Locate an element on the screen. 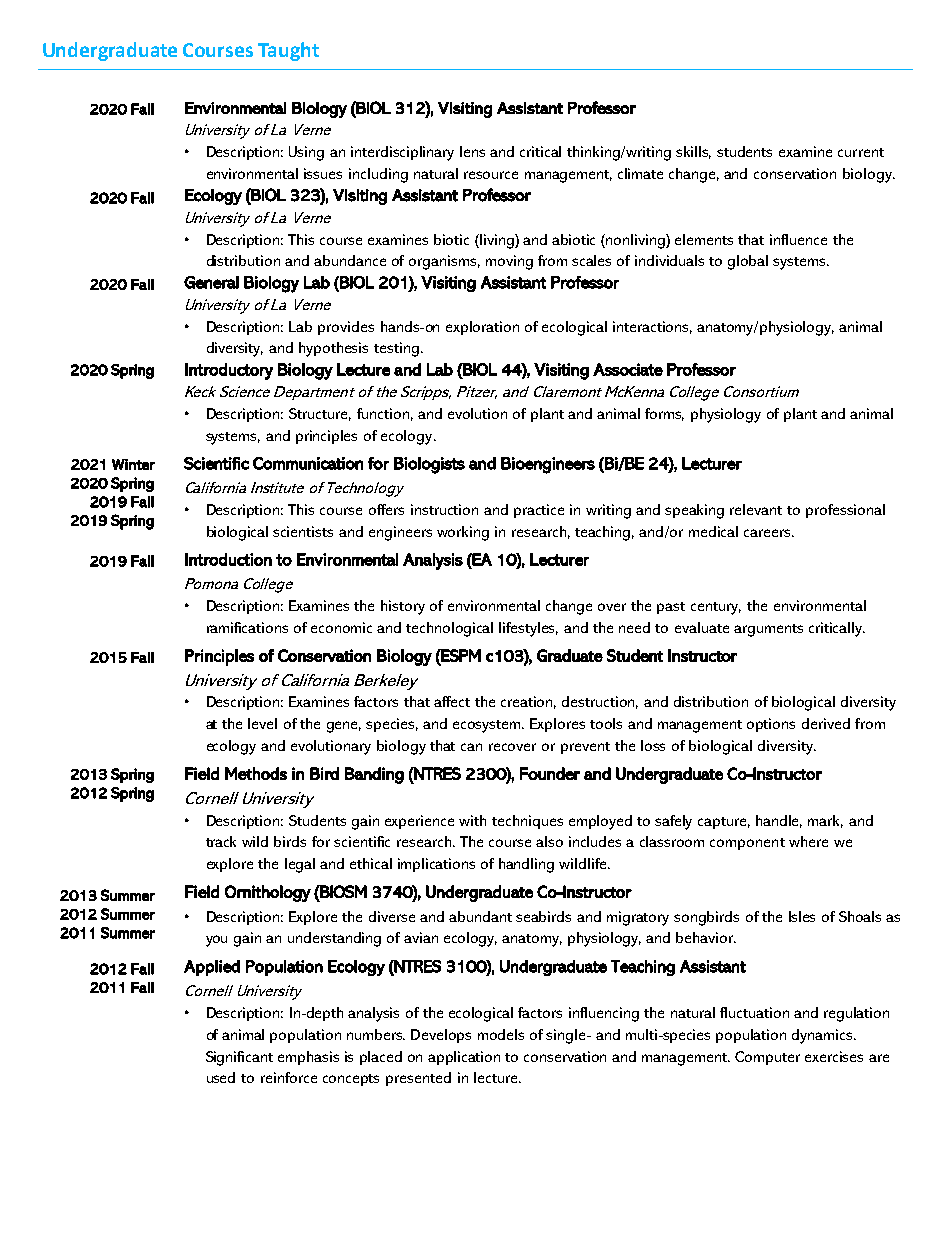 The width and height of the screenshot is (952, 1233). lens is located at coordinates (472, 151).
